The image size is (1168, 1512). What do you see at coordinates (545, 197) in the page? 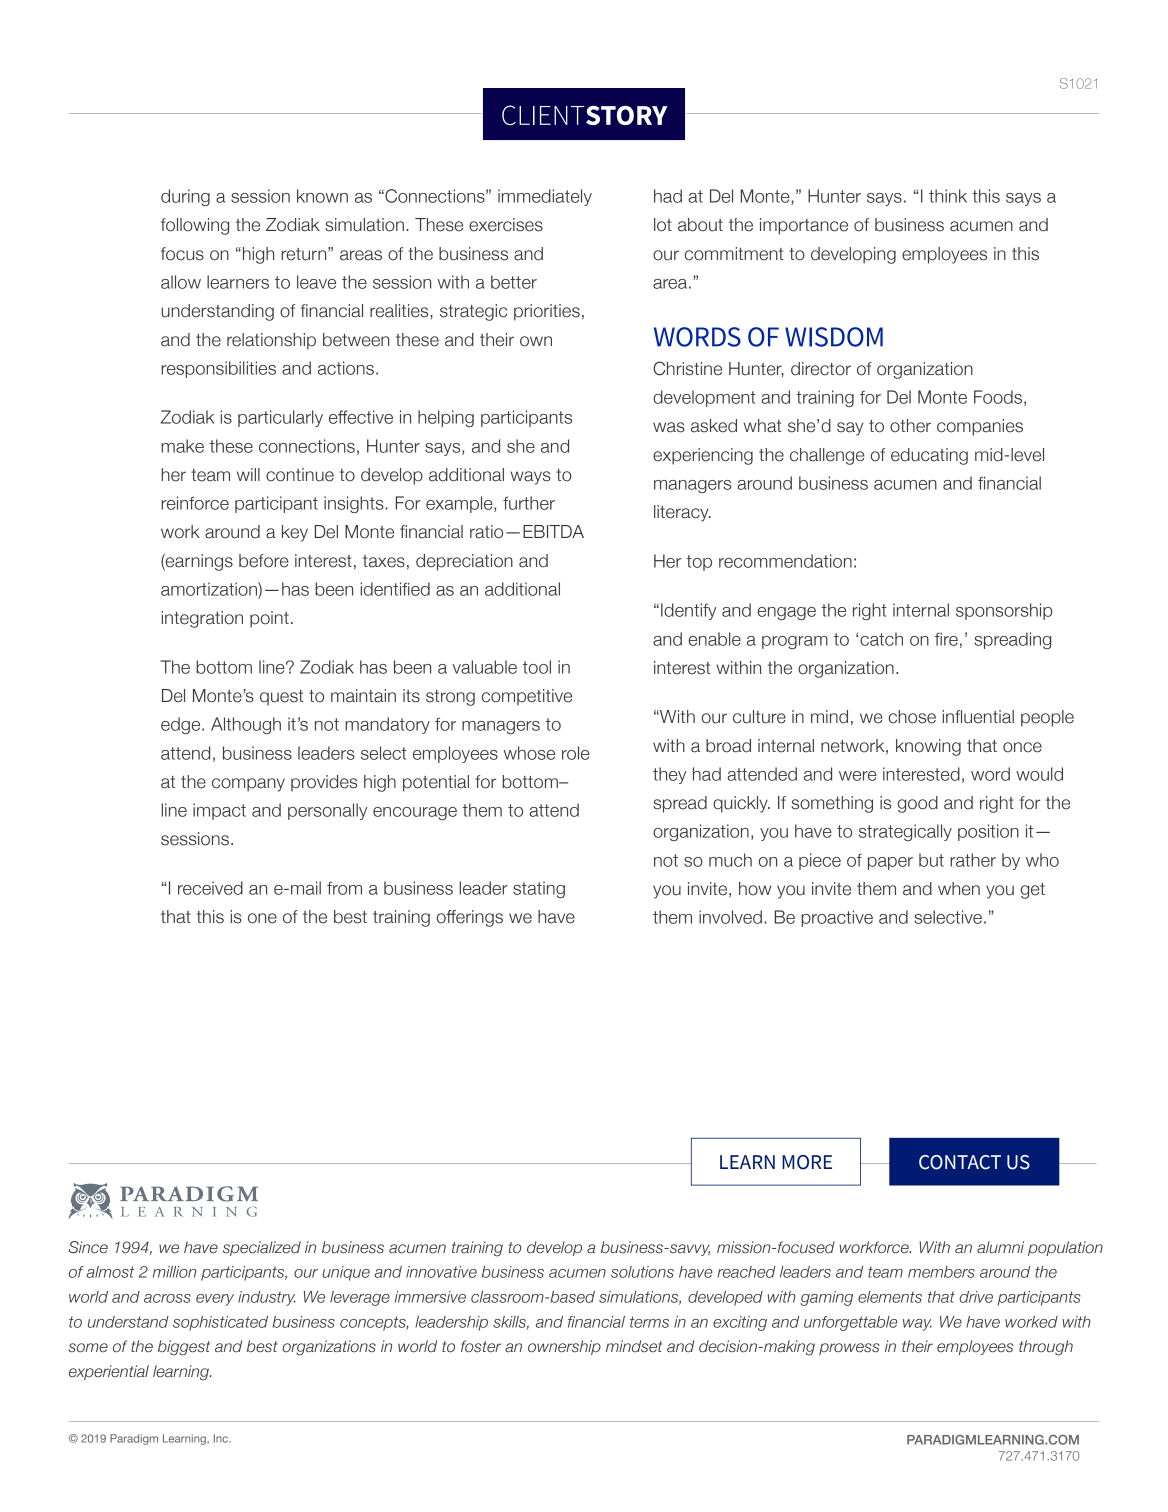
I see `immediately` at bounding box center [545, 197].
